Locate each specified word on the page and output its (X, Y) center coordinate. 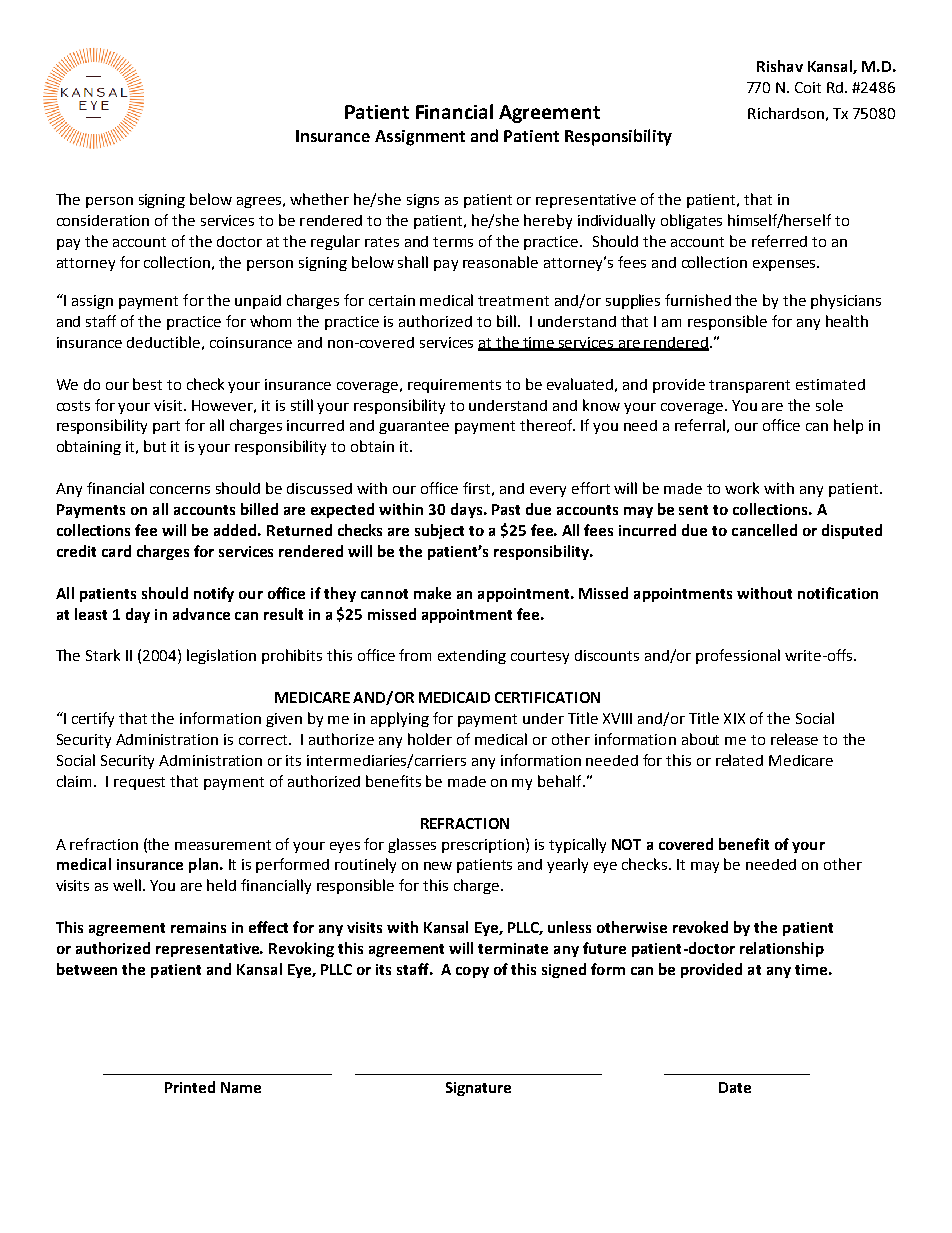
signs (423, 201)
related (739, 760)
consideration (103, 220)
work (742, 488)
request (139, 783)
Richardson (786, 113)
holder (430, 739)
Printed (190, 1087)
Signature (478, 1089)
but (155, 446)
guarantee (414, 427)
